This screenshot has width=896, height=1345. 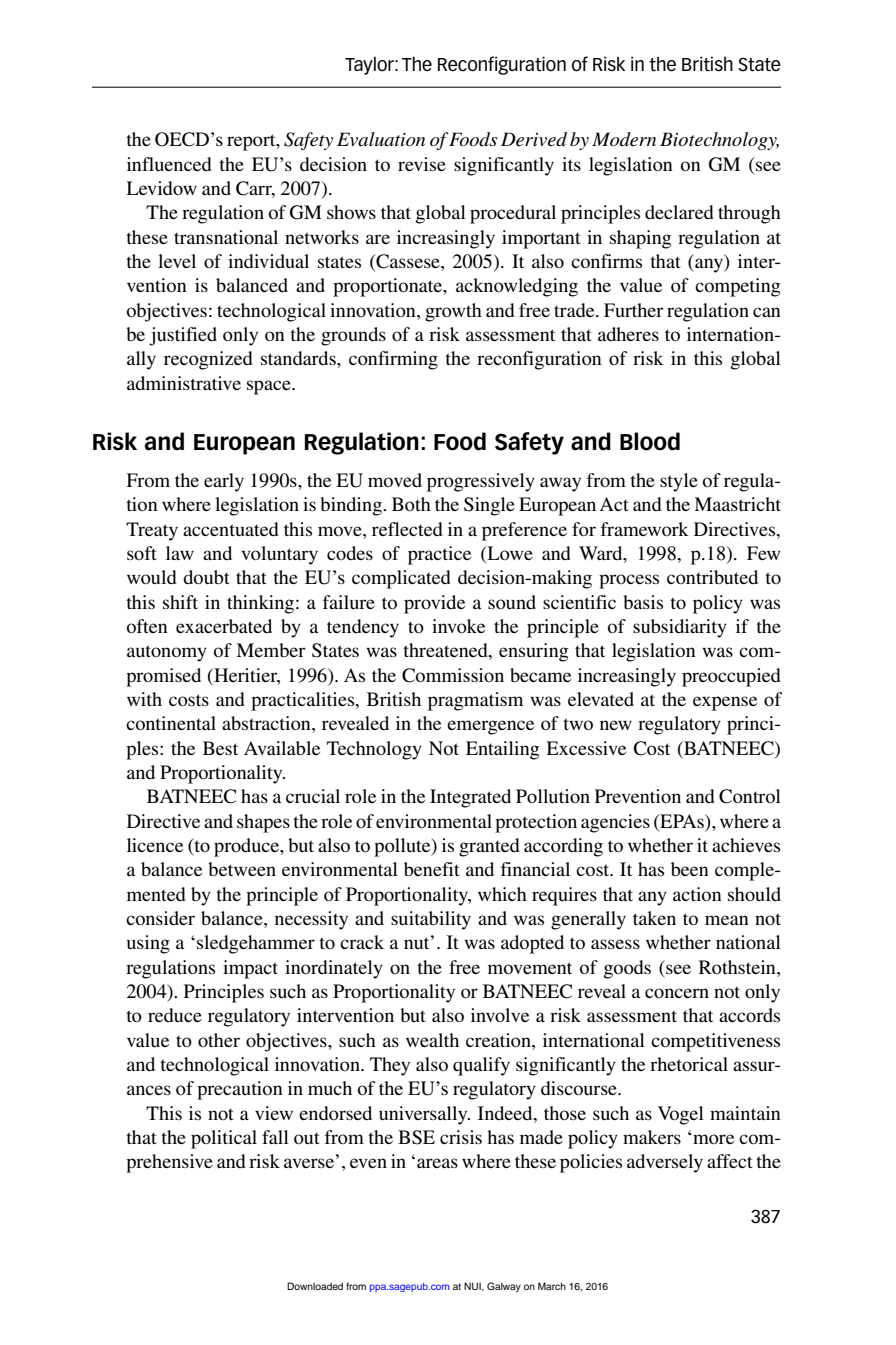 I want to click on influenced, so click(x=169, y=164).
